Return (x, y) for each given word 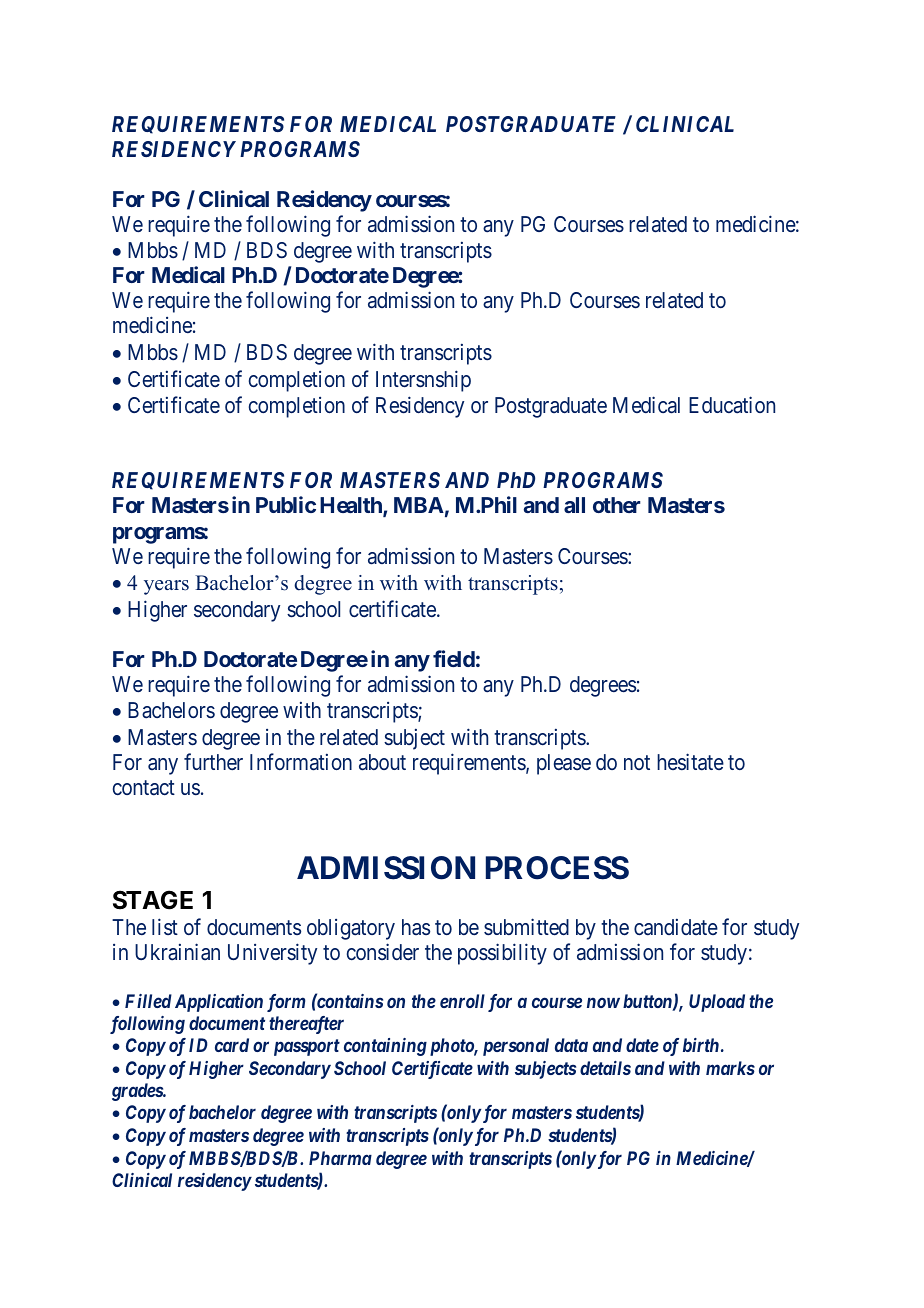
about (382, 762)
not (637, 763)
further (213, 761)
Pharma (340, 1158)
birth (701, 1045)
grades (138, 1092)
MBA (419, 505)
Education (732, 405)
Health (352, 507)
